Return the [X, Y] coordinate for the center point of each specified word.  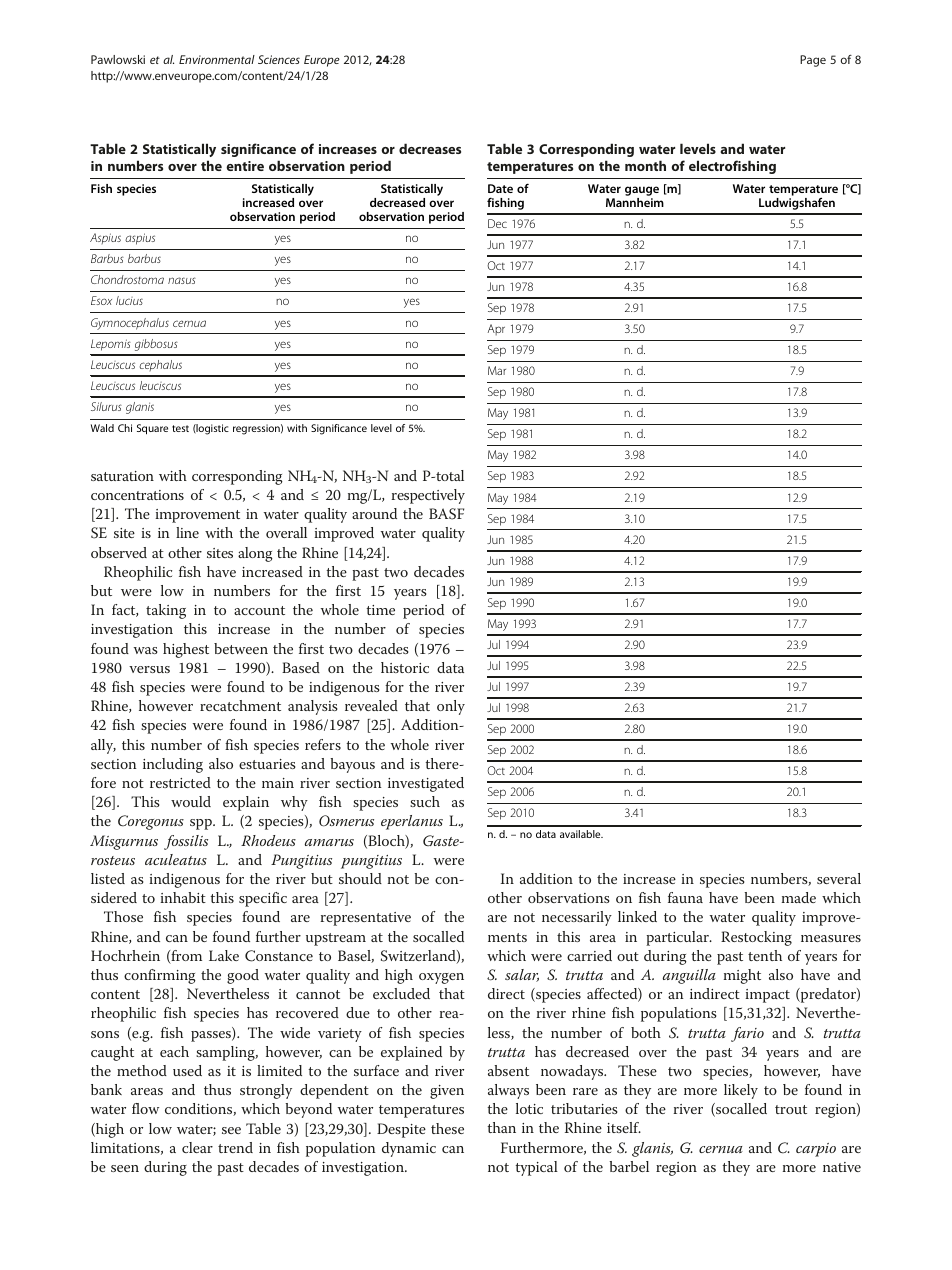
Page [813, 61]
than [501, 1127]
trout [791, 1109]
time [380, 610]
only [451, 707]
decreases [430, 148]
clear [197, 1147]
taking [166, 611]
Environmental [217, 59]
